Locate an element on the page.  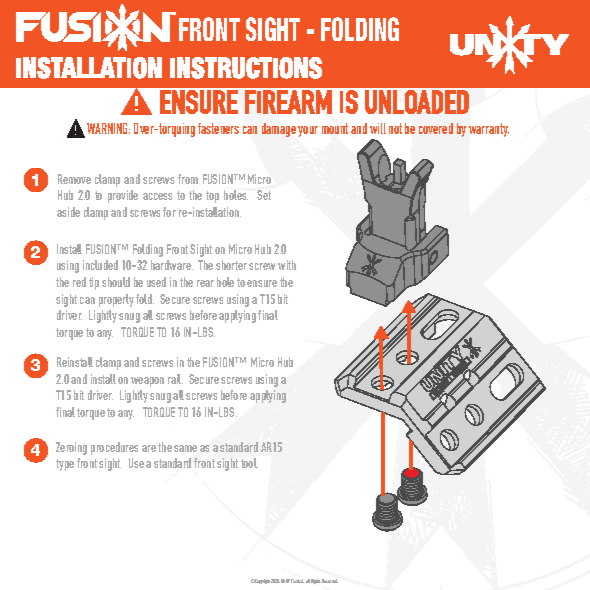
procedures is located at coordinates (114, 448).
